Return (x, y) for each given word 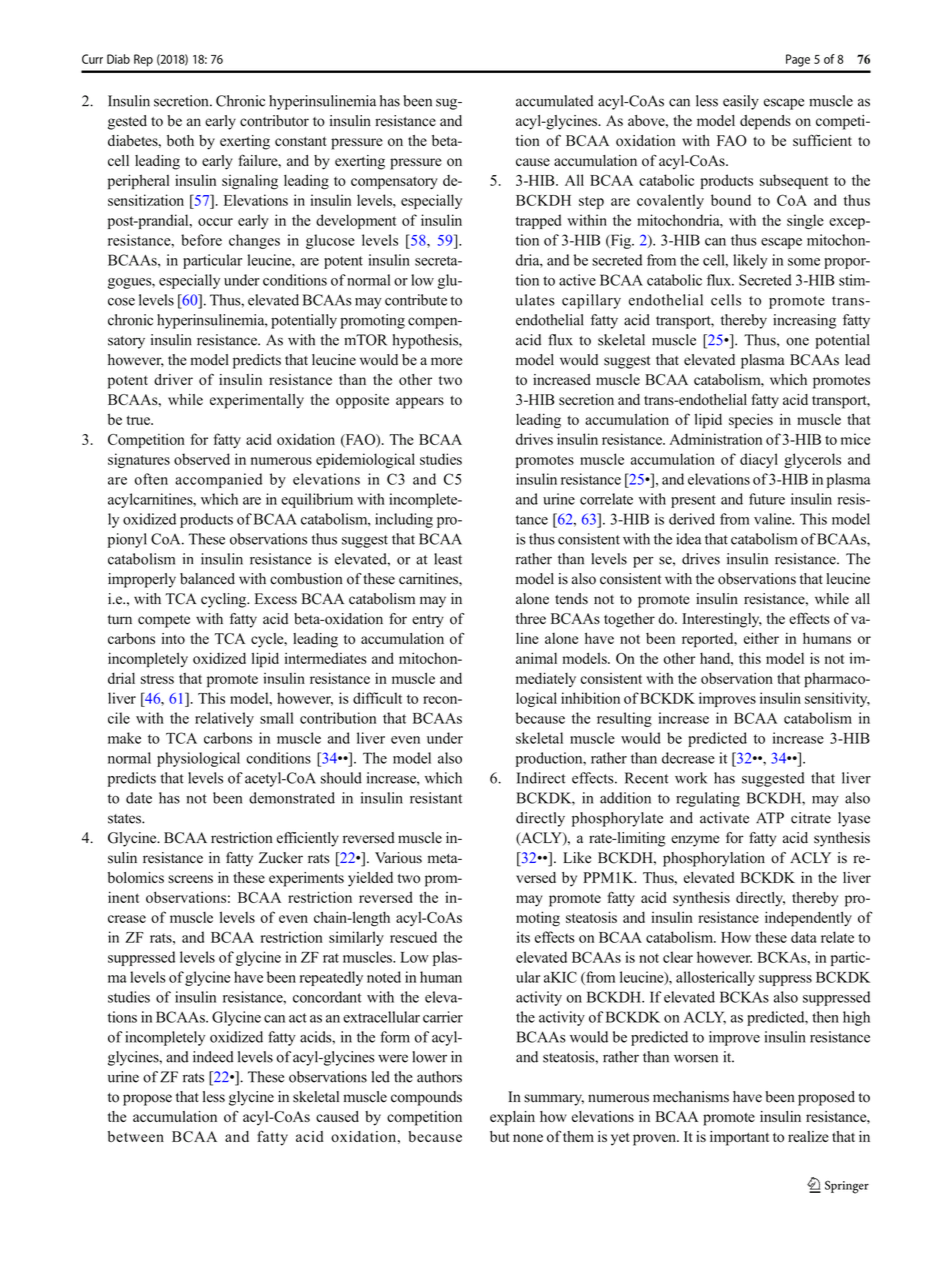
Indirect (541, 778)
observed (202, 459)
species (751, 421)
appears (420, 403)
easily (741, 102)
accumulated (554, 101)
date (139, 798)
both (180, 140)
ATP (770, 817)
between (136, 1136)
